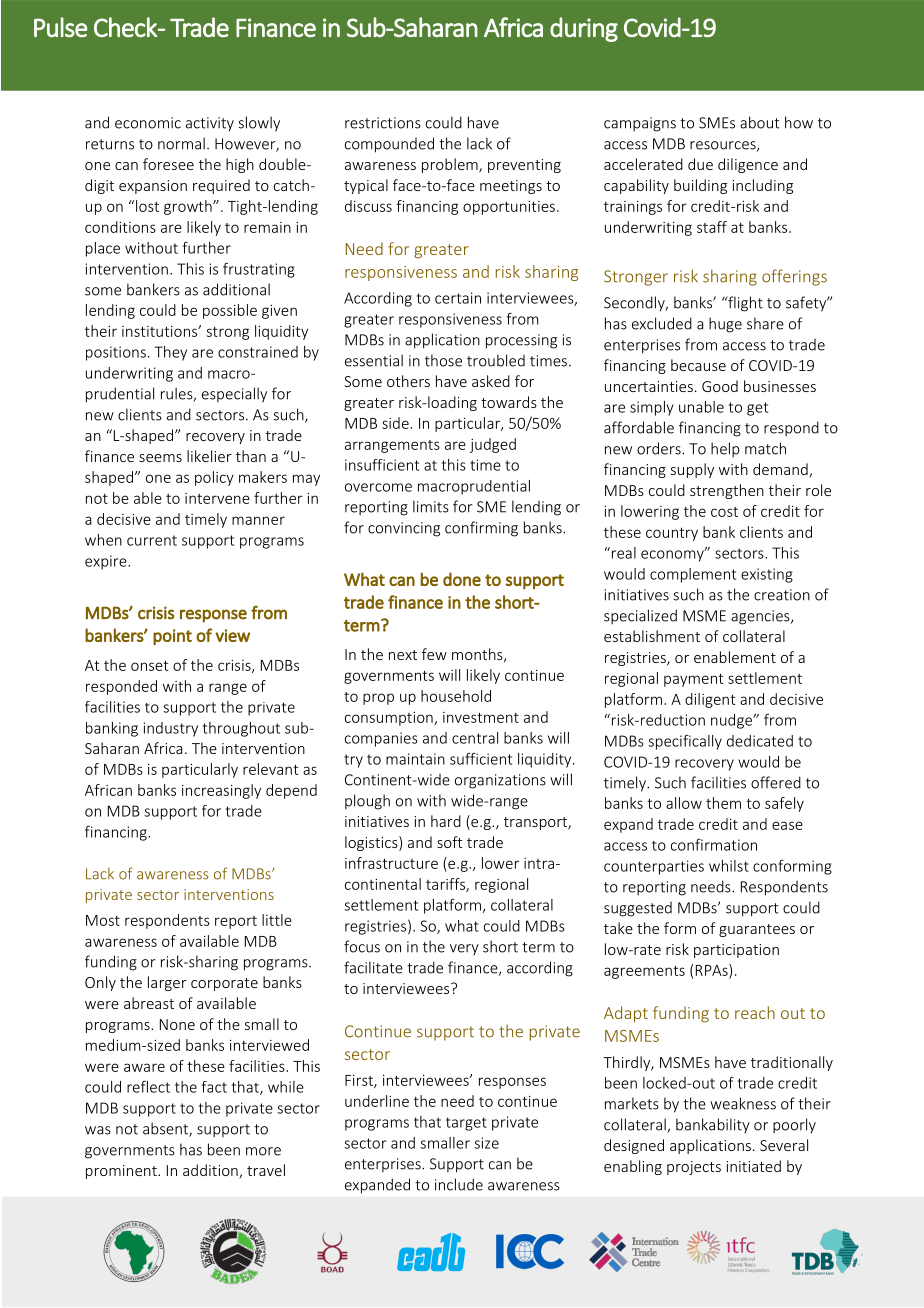 This screenshot has width=924, height=1308. Describe the element at coordinates (729, 866) in the screenshot. I see `whilst` at that location.
